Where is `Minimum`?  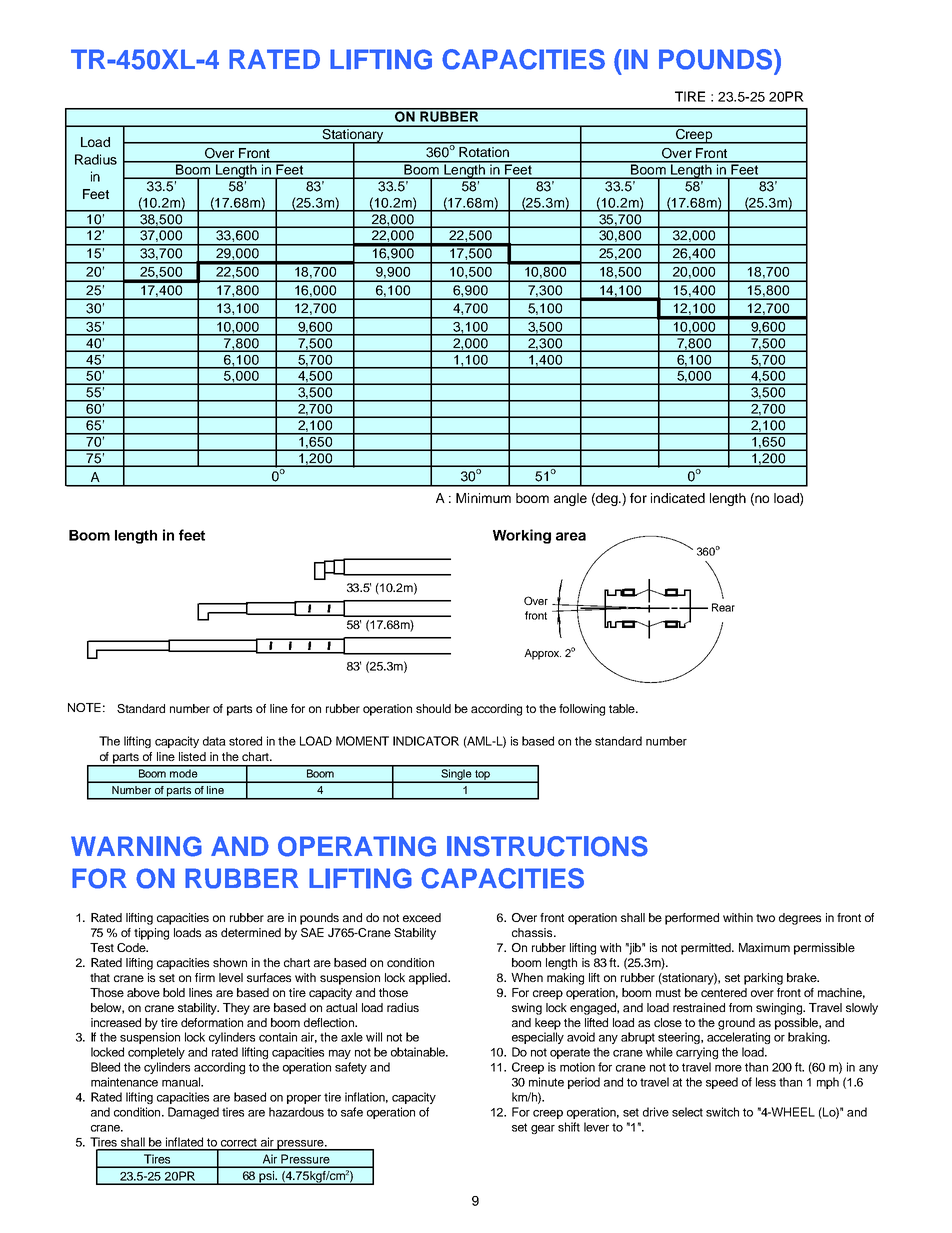
Minimum is located at coordinates (483, 498).
